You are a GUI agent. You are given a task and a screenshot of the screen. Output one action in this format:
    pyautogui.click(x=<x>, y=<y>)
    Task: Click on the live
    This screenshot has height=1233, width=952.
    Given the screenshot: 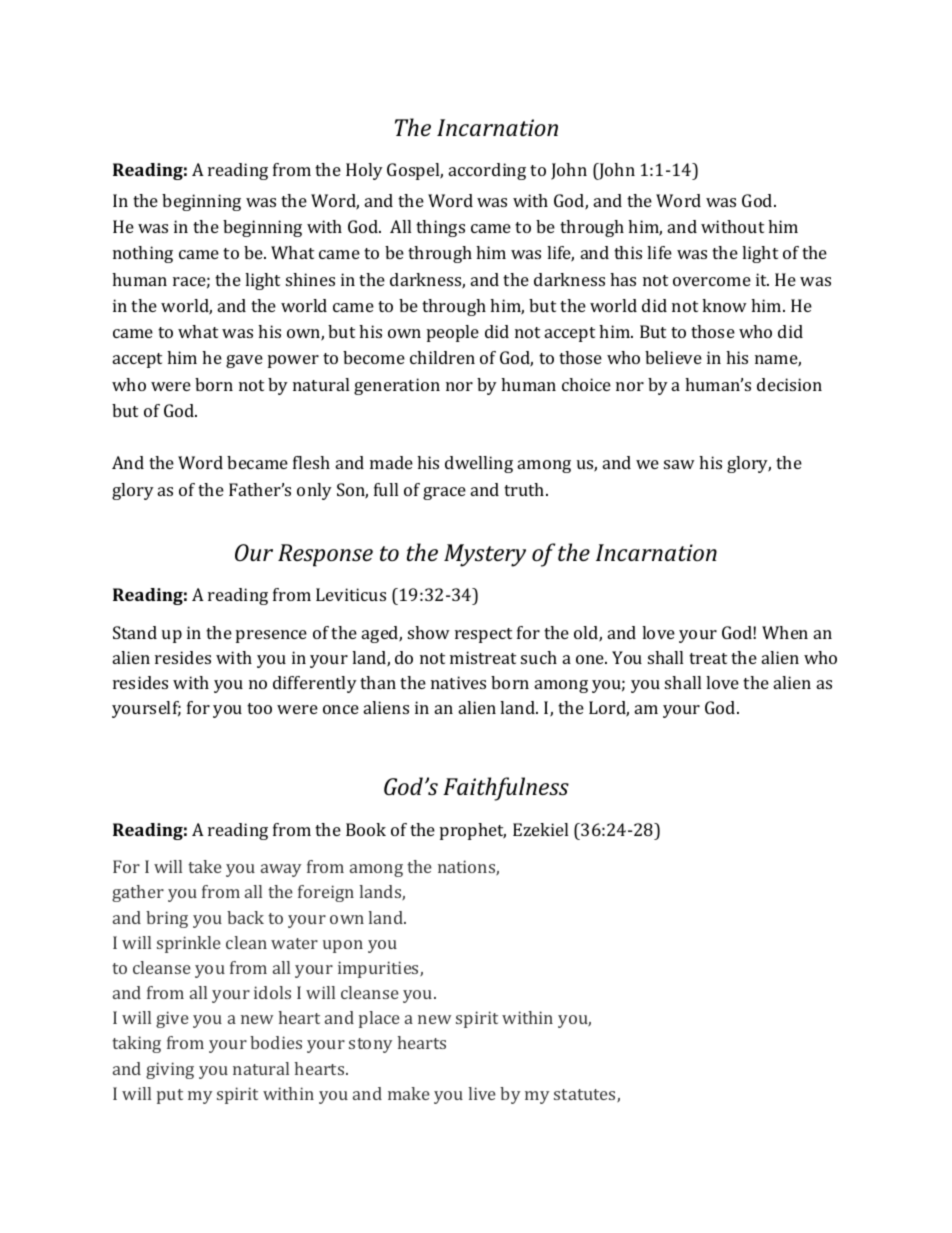 What is the action you would take?
    pyautogui.click(x=482, y=1093)
